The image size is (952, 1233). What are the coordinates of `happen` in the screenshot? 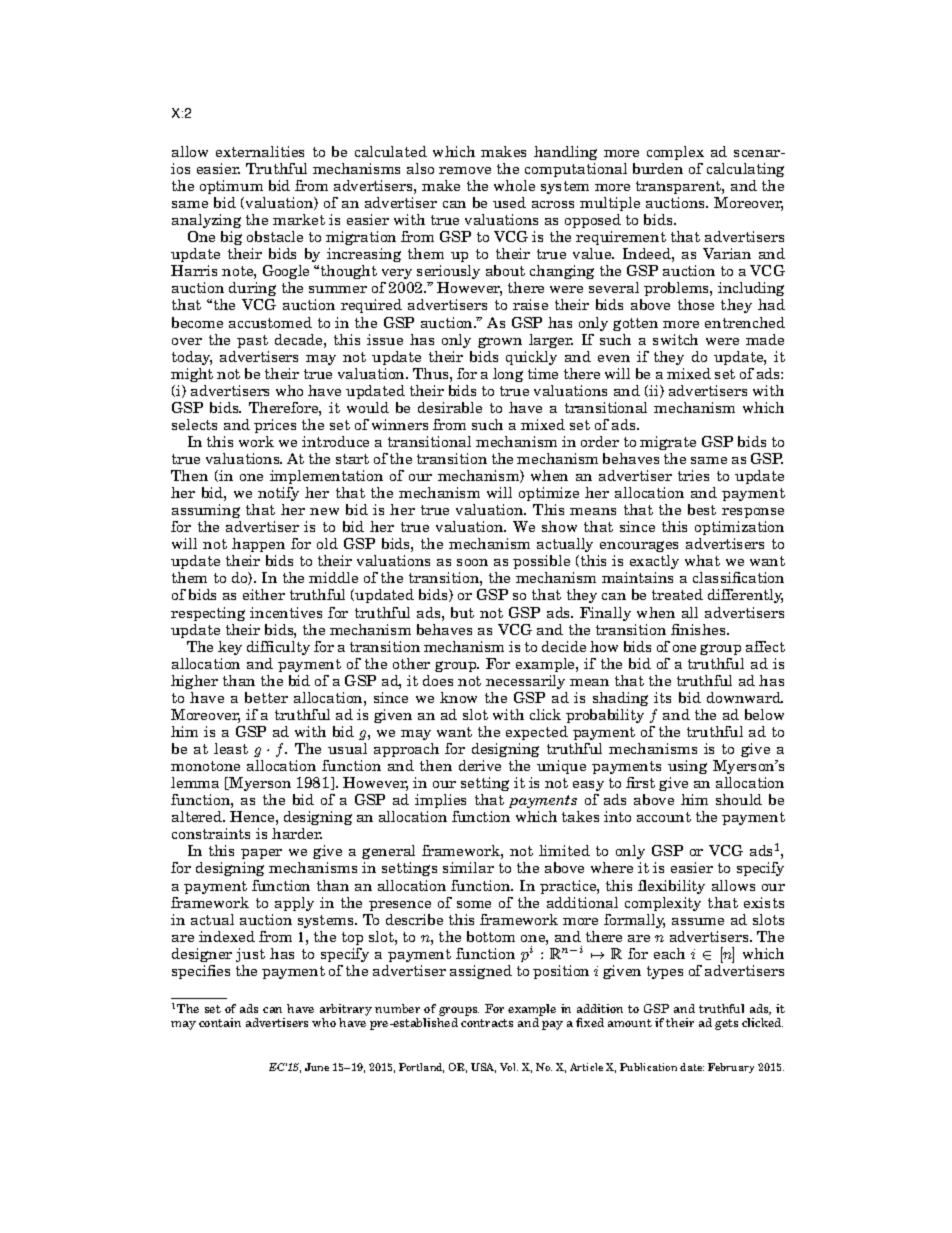 It's located at (258, 545).
